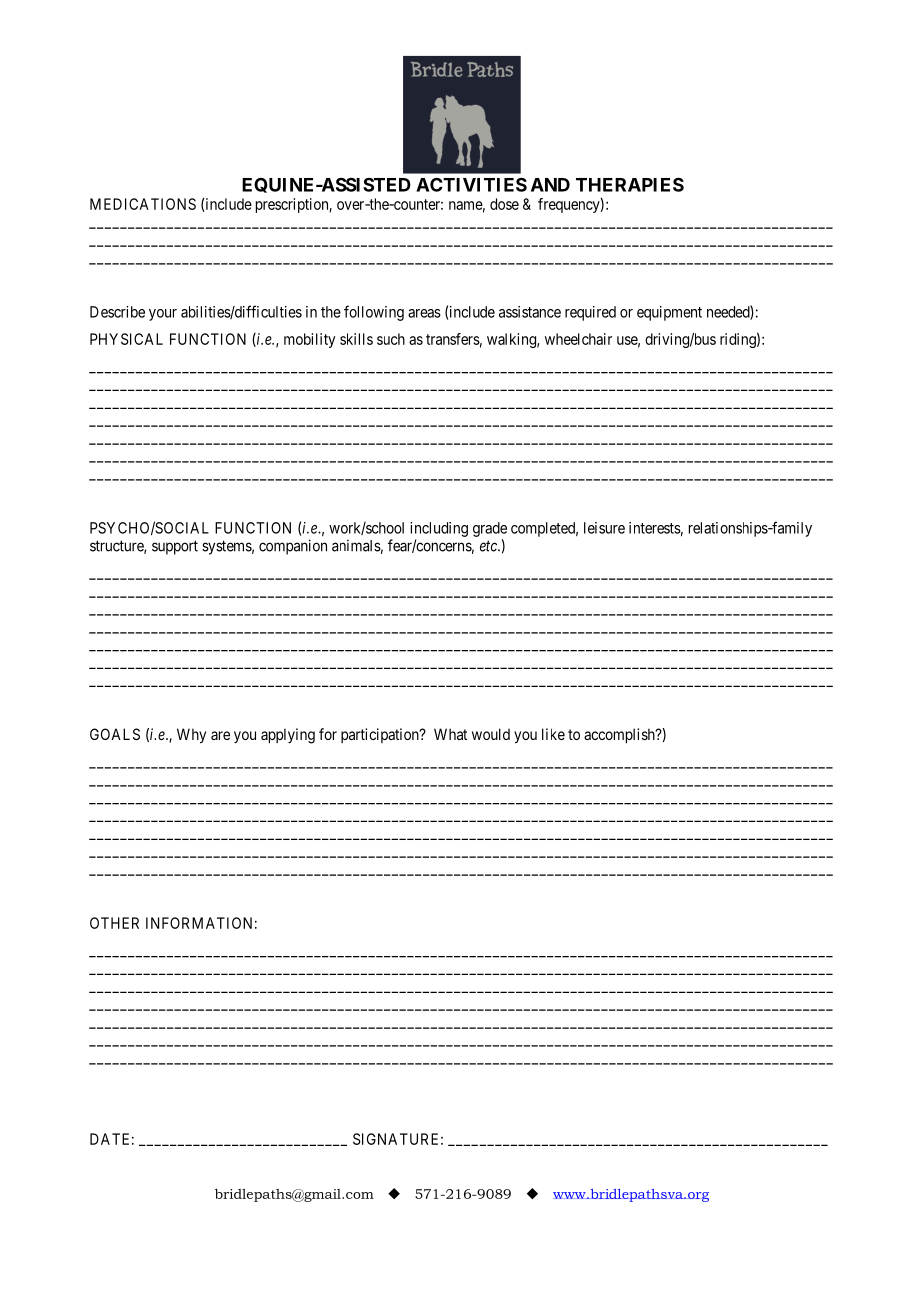  I want to click on dose, so click(504, 204).
